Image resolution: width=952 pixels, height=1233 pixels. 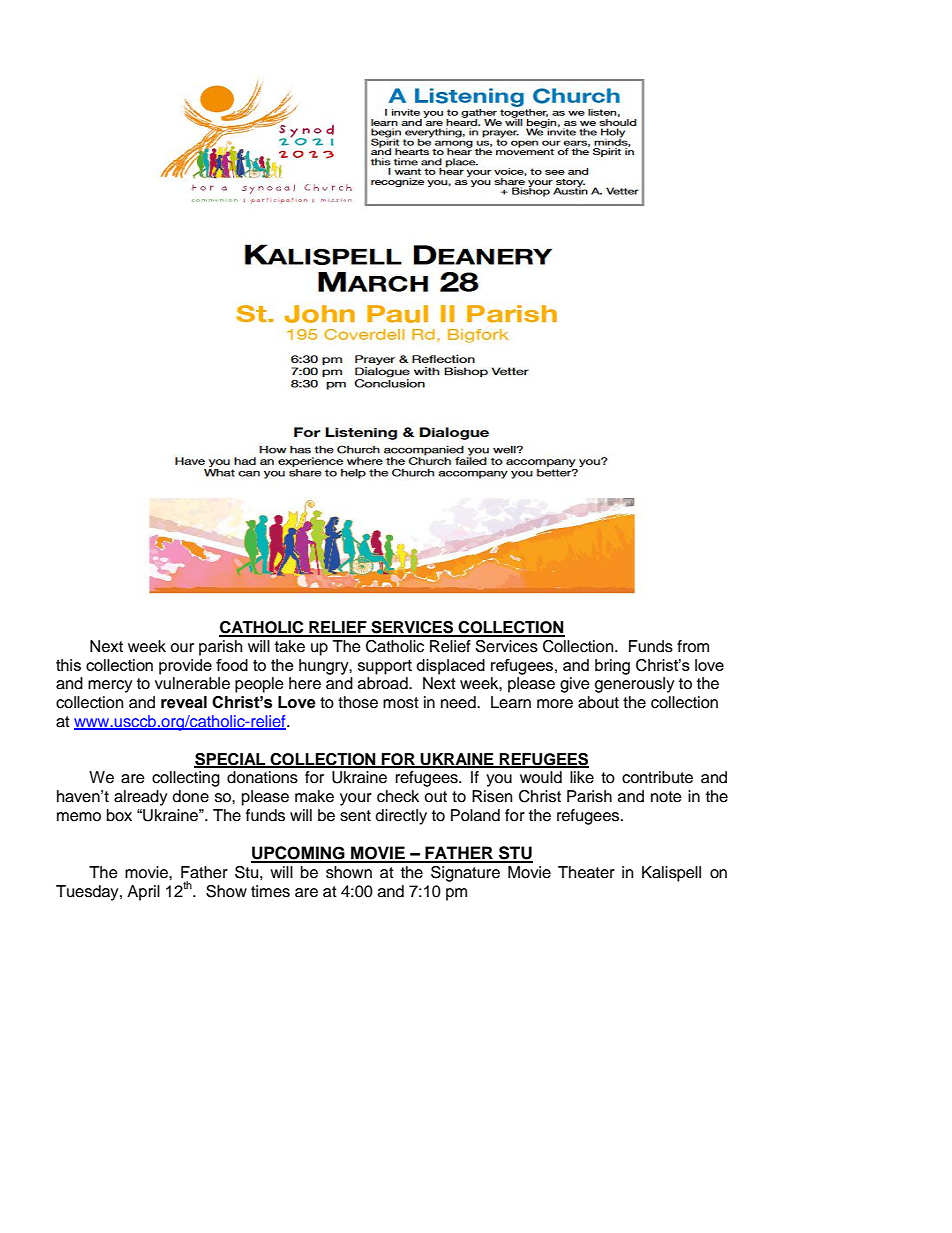 I want to click on bring, so click(x=612, y=667).
